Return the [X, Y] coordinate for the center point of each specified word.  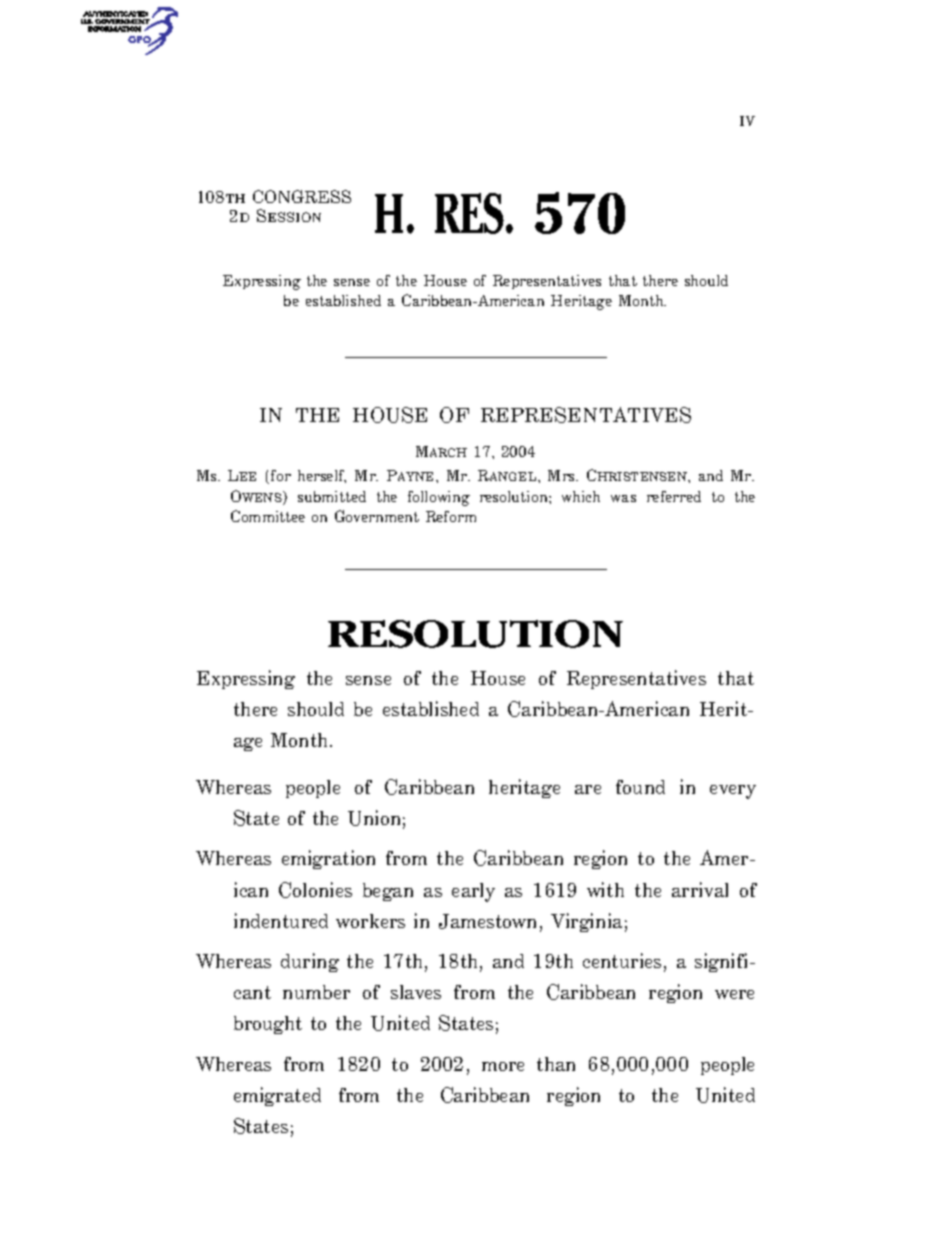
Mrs [563, 475]
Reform [451, 516]
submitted [332, 496]
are [588, 789]
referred [674, 496]
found [640, 787]
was [623, 498]
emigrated [277, 1096]
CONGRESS [302, 196]
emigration [328, 859]
